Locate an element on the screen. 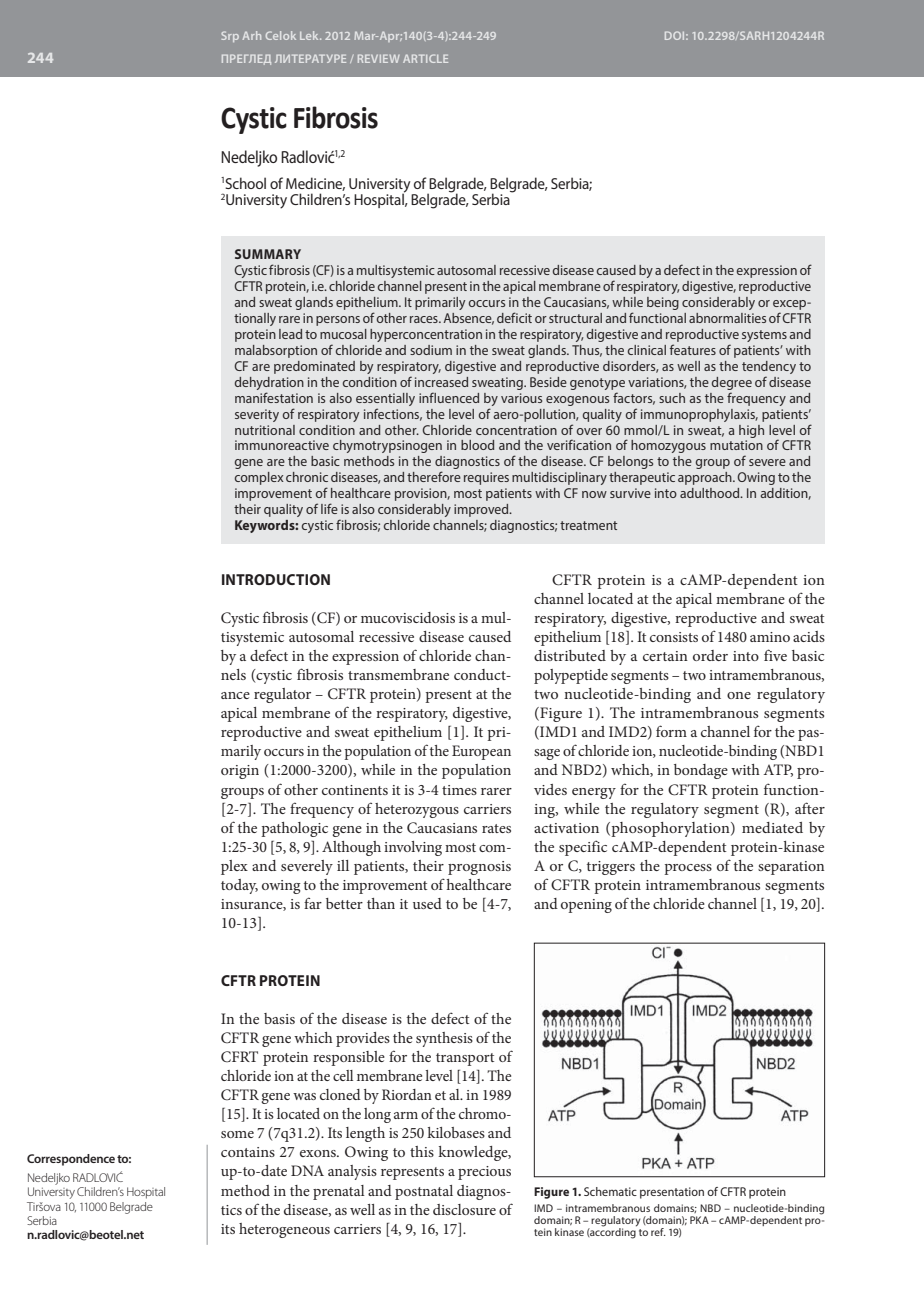 The width and height of the screenshot is (924, 1308). postnatal is located at coordinates (424, 1192).
